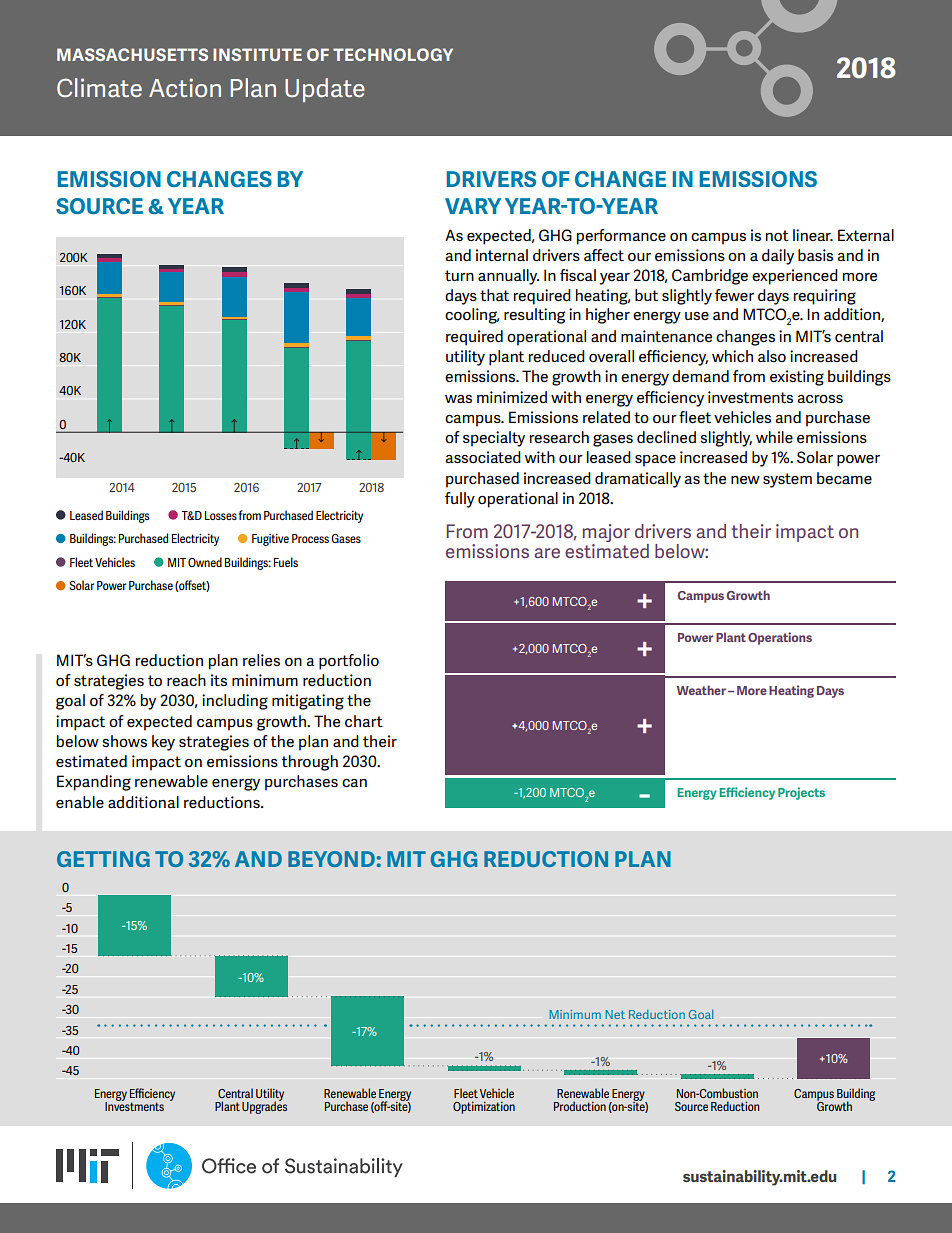  What do you see at coordinates (780, 638) in the image?
I see `Operations` at bounding box center [780, 638].
